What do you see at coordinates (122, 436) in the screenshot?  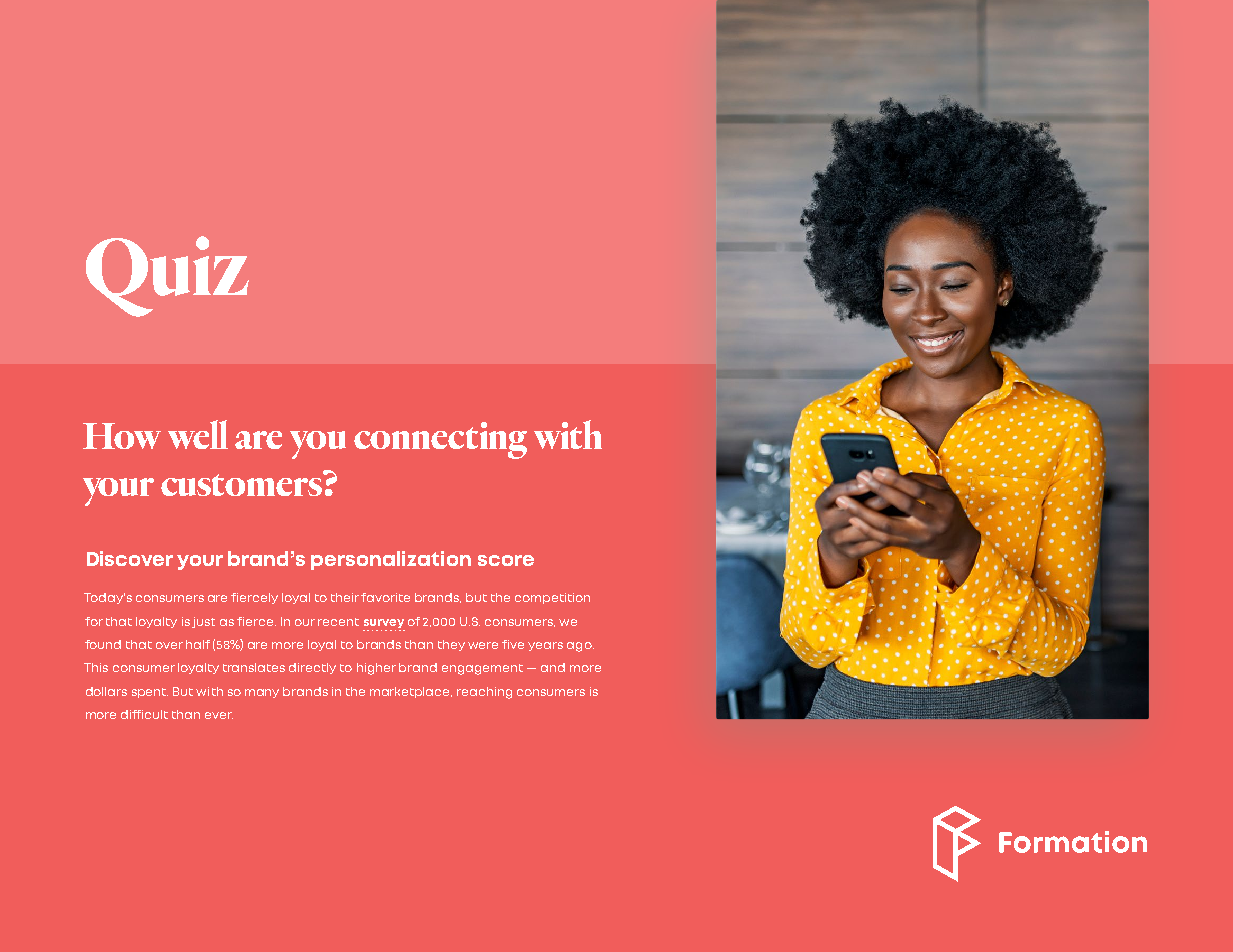 I see `How` at bounding box center [122, 436].
